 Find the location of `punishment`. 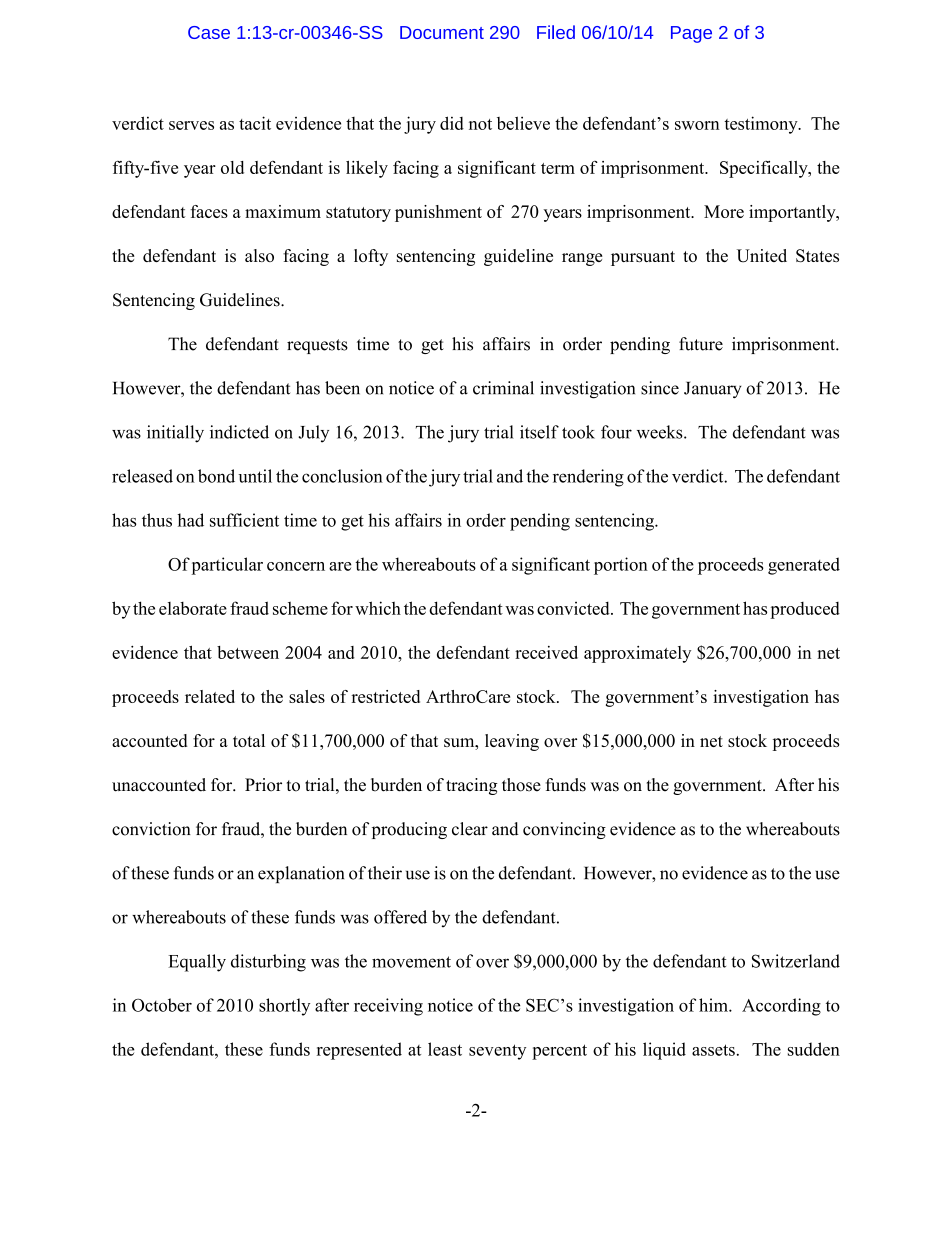

punishment is located at coordinates (438, 213).
